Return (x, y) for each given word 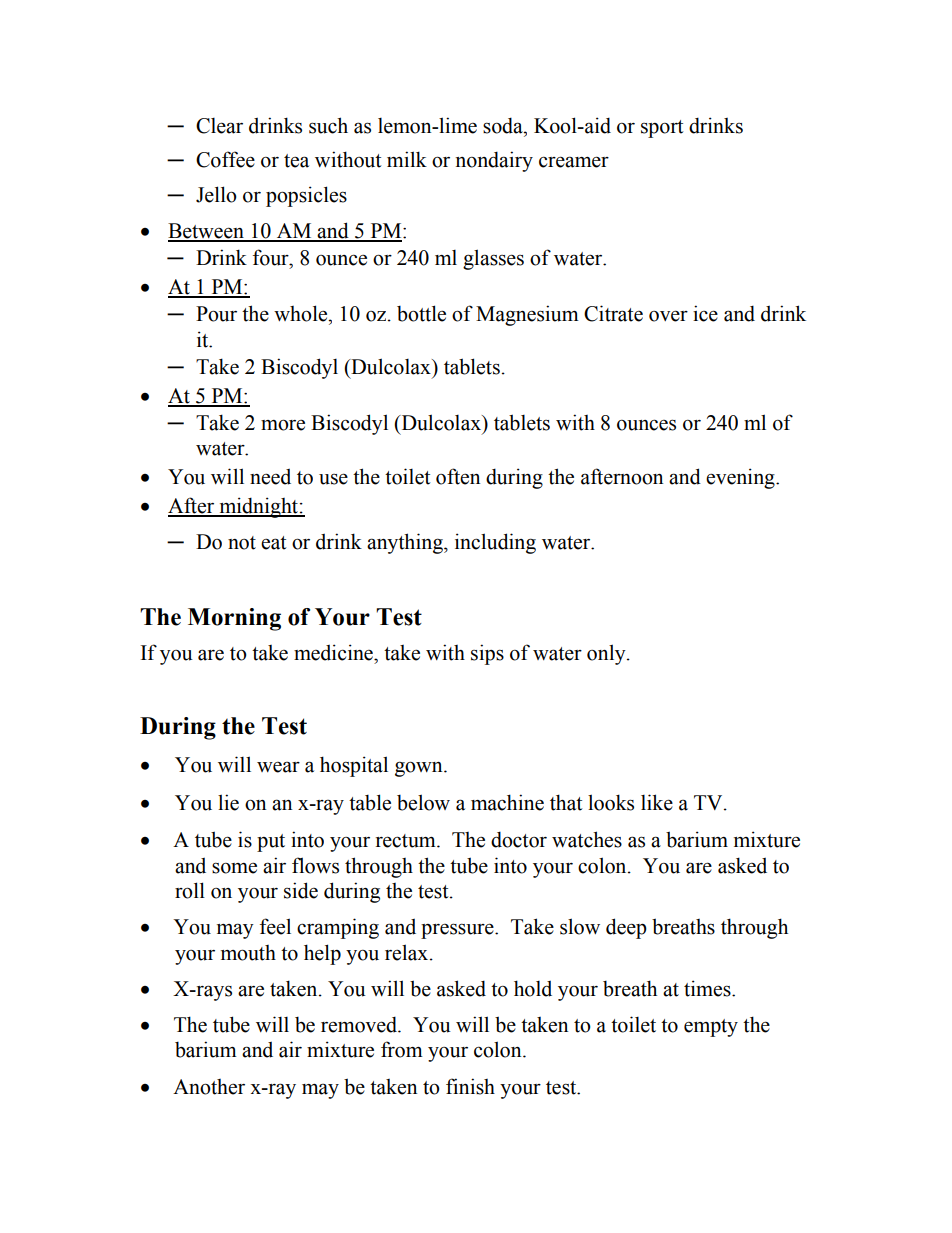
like (657, 802)
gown (420, 769)
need (270, 476)
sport (662, 129)
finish (470, 1086)
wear (278, 767)
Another (209, 1087)
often (458, 476)
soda (504, 126)
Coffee (225, 159)
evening (741, 478)
